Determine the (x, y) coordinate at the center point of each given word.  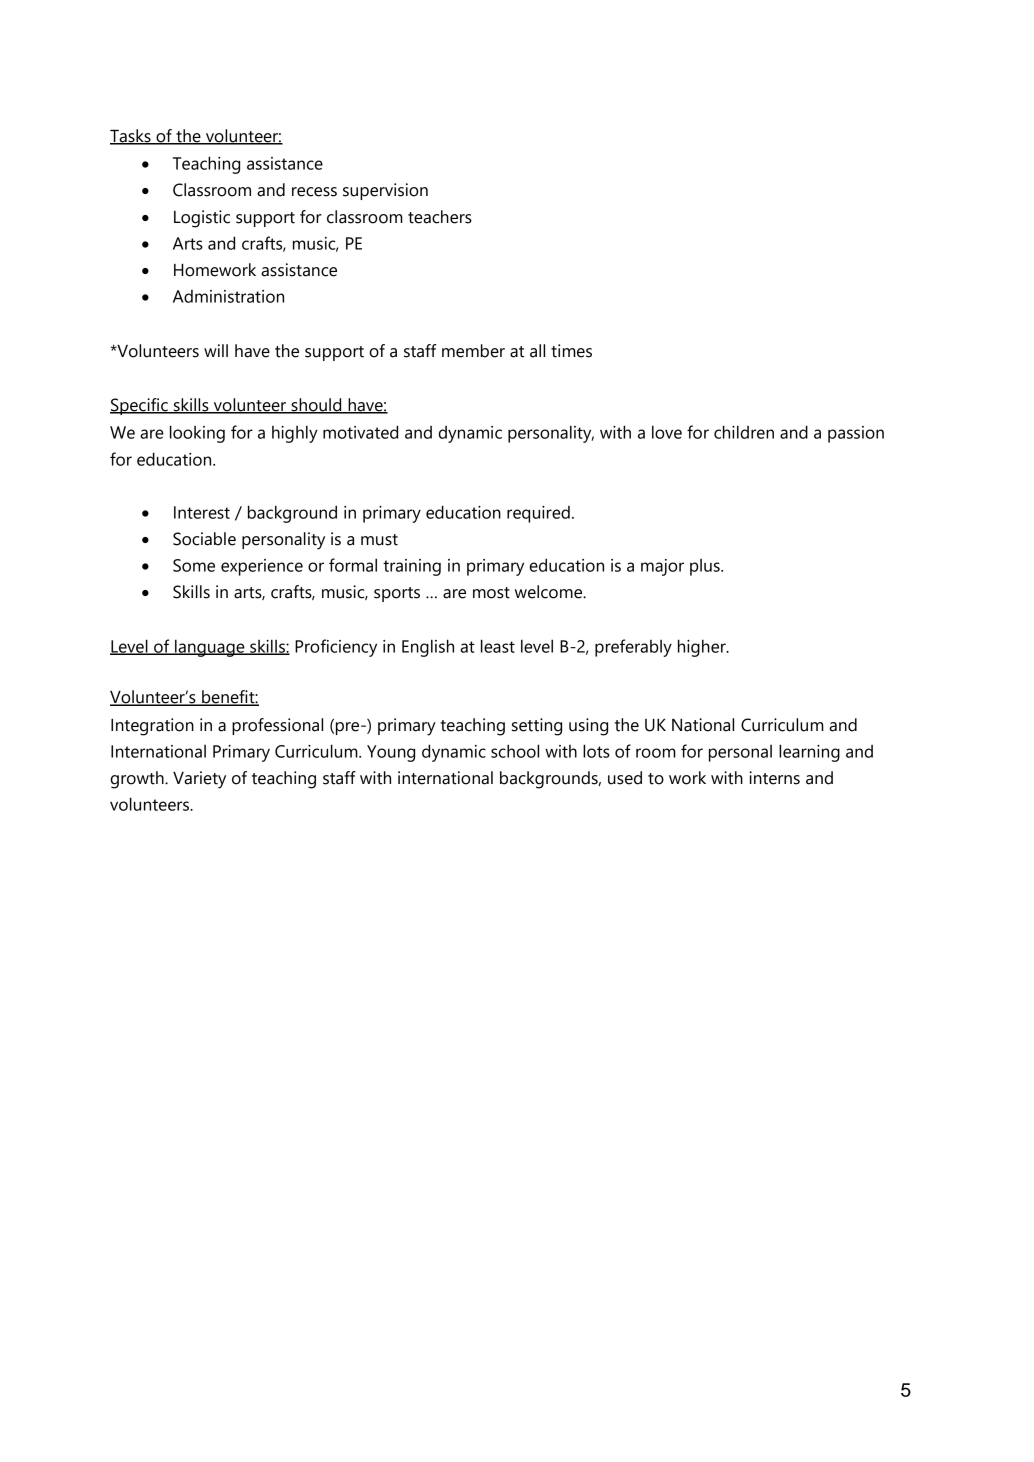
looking (197, 434)
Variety (199, 780)
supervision (385, 191)
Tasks (131, 137)
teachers (440, 217)
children (744, 432)
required (538, 514)
